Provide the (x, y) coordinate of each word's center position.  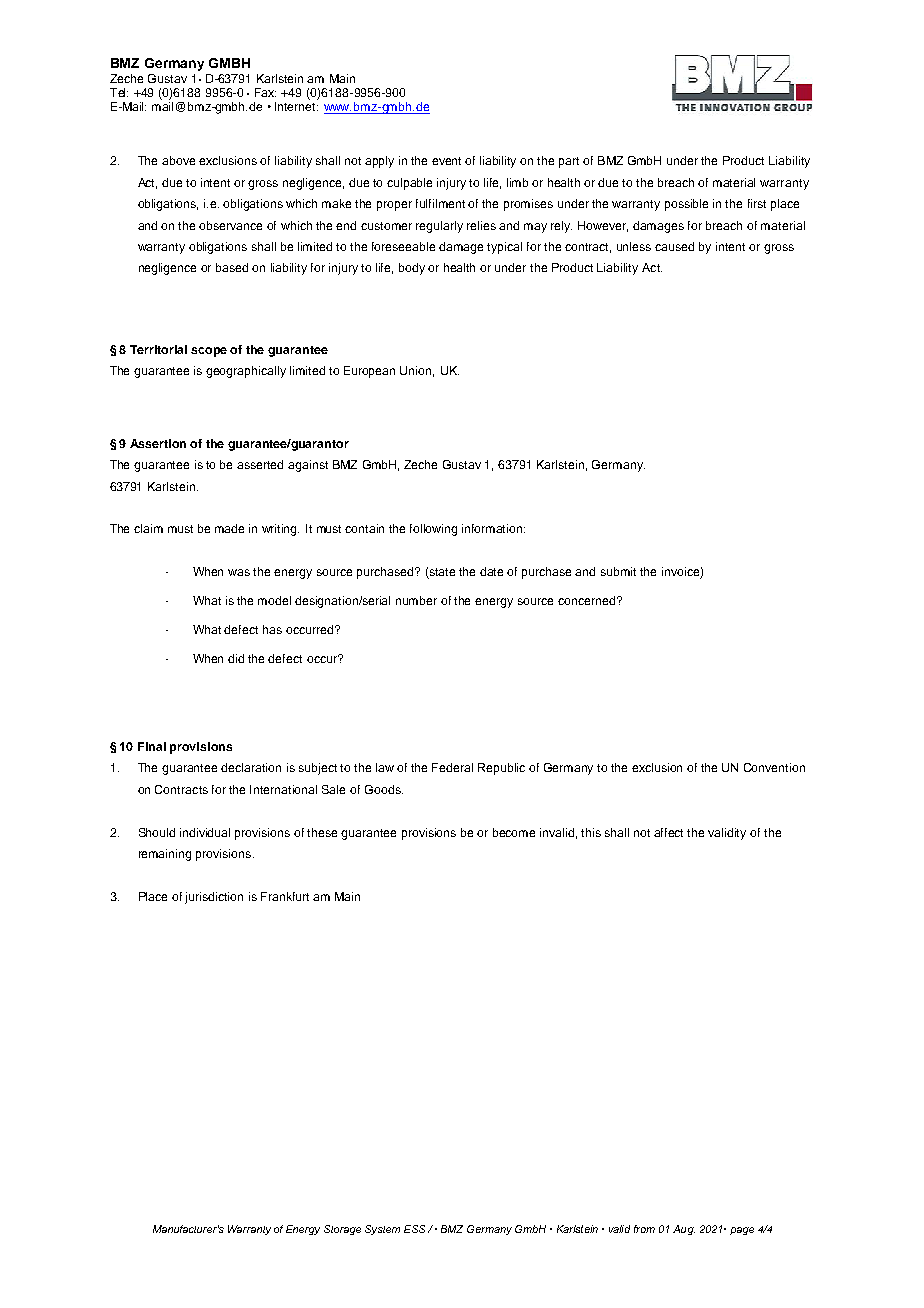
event (446, 161)
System (382, 1230)
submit (618, 571)
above (178, 160)
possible (686, 205)
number (416, 600)
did (236, 658)
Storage (342, 1230)
